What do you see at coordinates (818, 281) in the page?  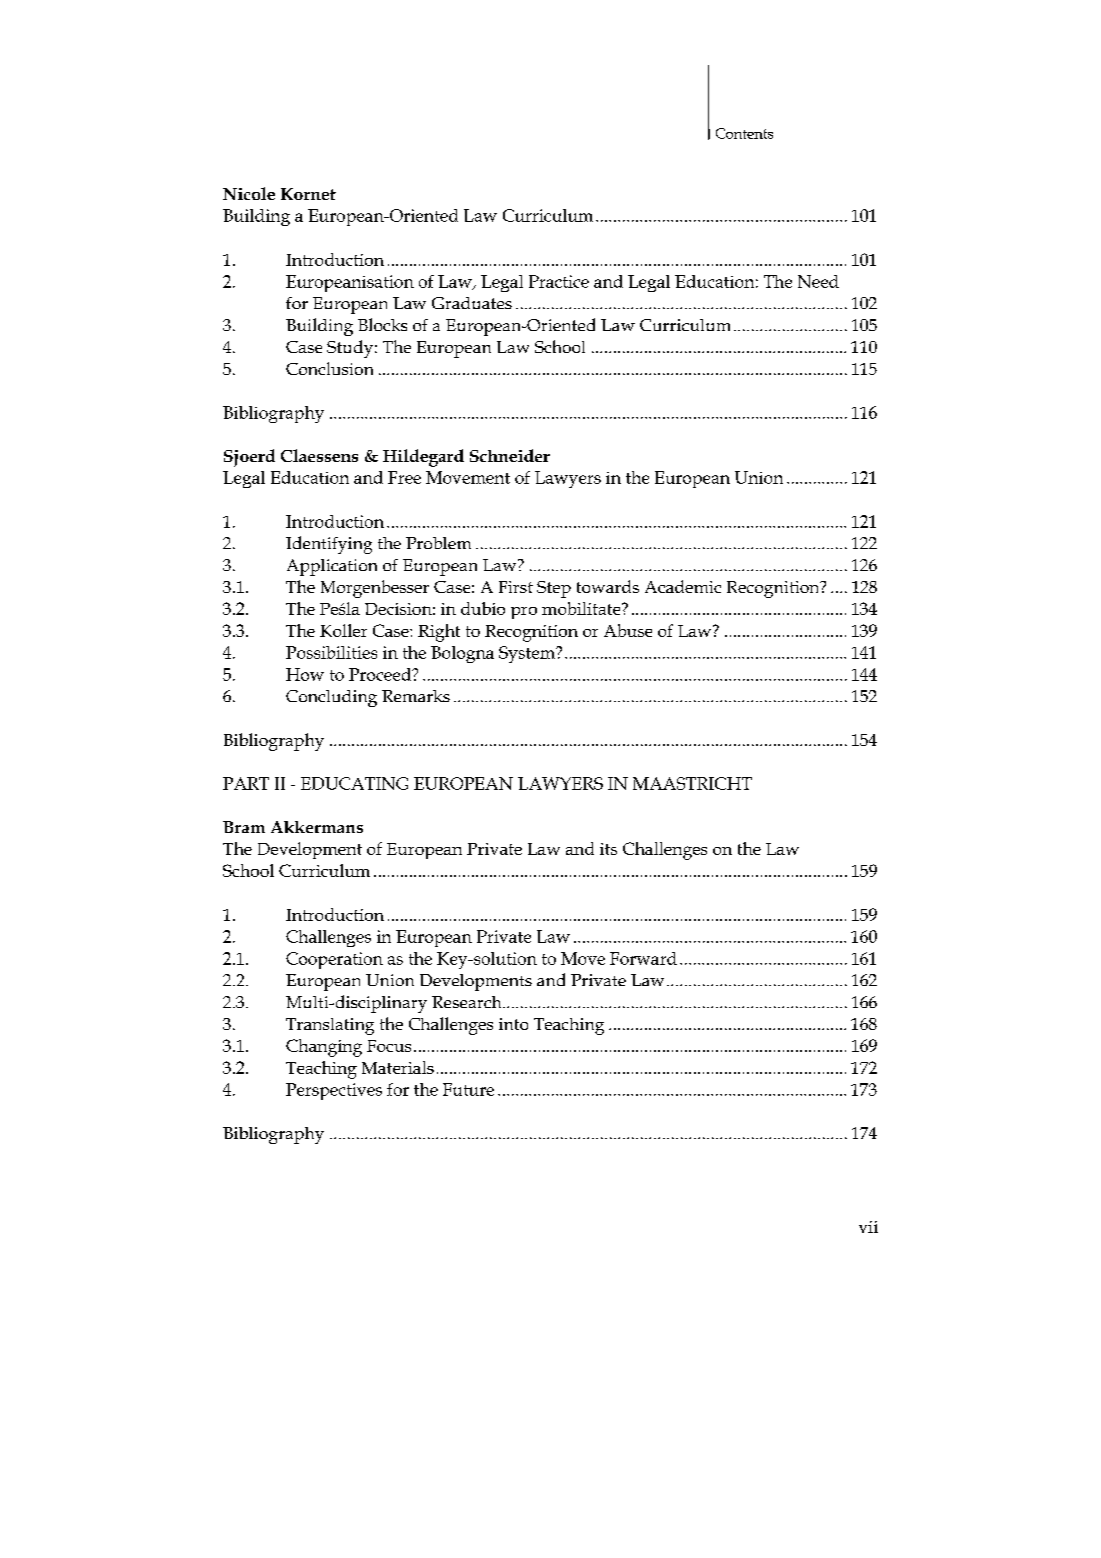 I see `Need` at bounding box center [818, 281].
